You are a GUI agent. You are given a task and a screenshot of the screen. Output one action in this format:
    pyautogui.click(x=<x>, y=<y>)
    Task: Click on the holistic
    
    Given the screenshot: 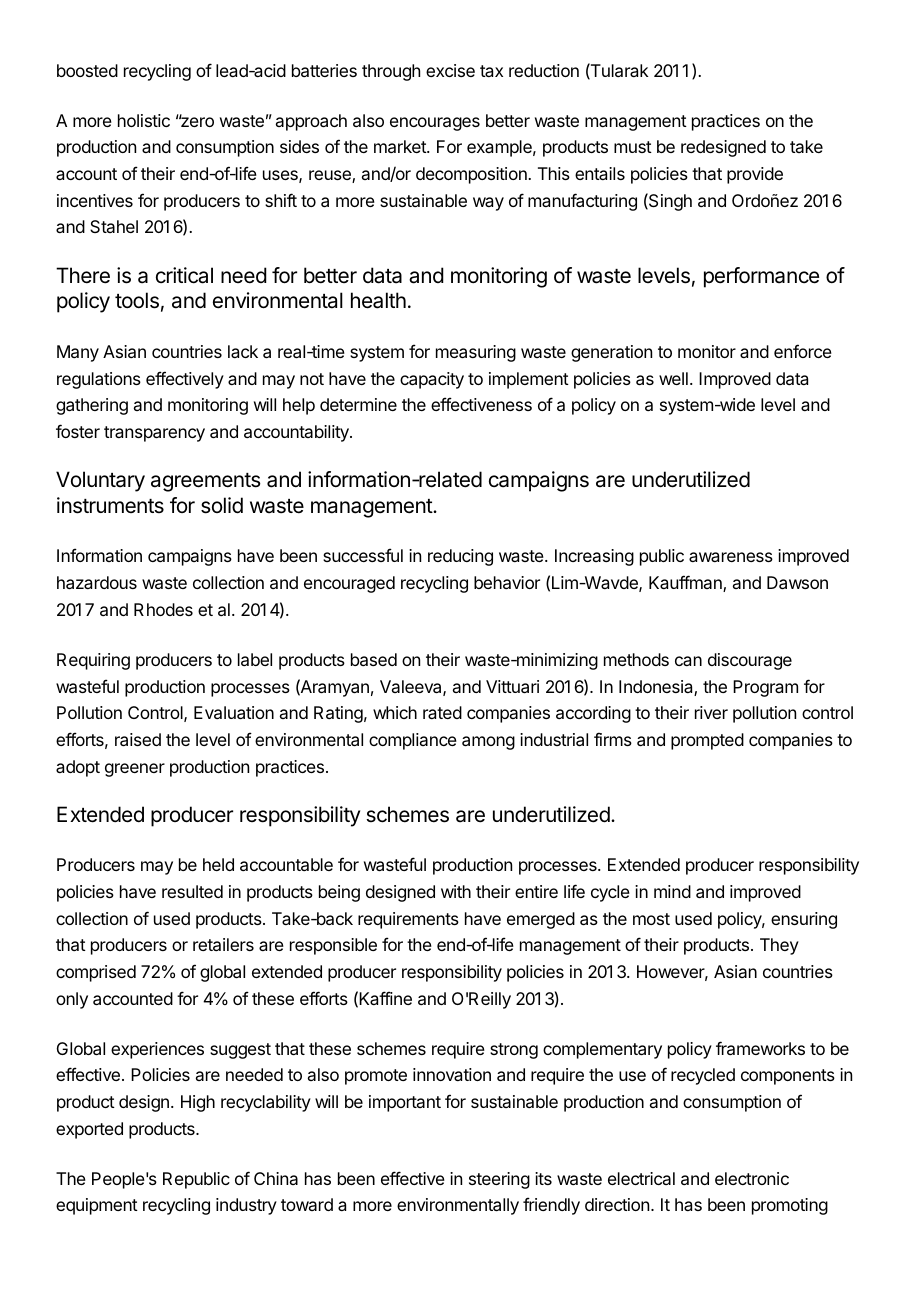 What is the action you would take?
    pyautogui.click(x=144, y=120)
